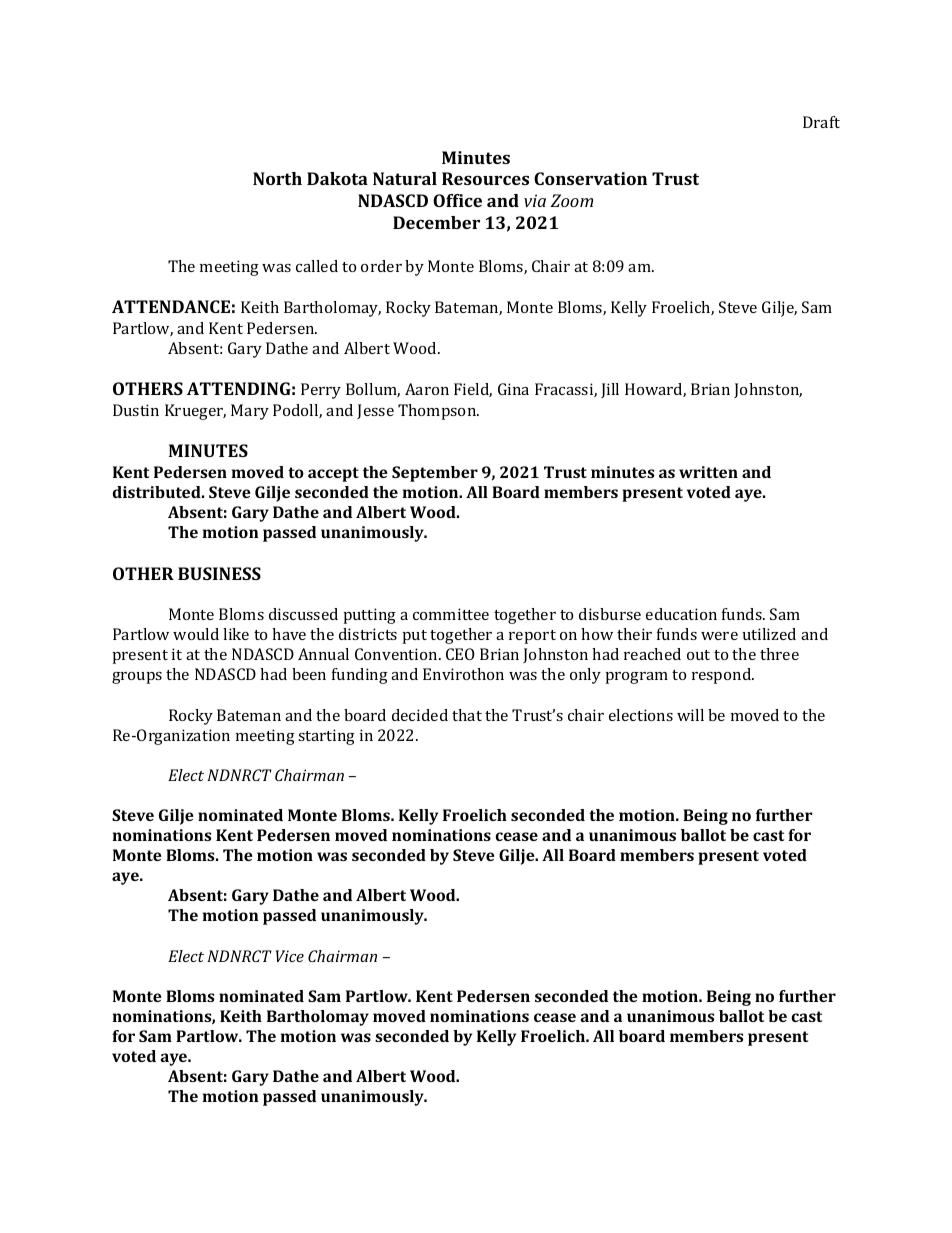  Describe the element at coordinates (610, 390) in the screenshot. I see `Jill` at that location.
